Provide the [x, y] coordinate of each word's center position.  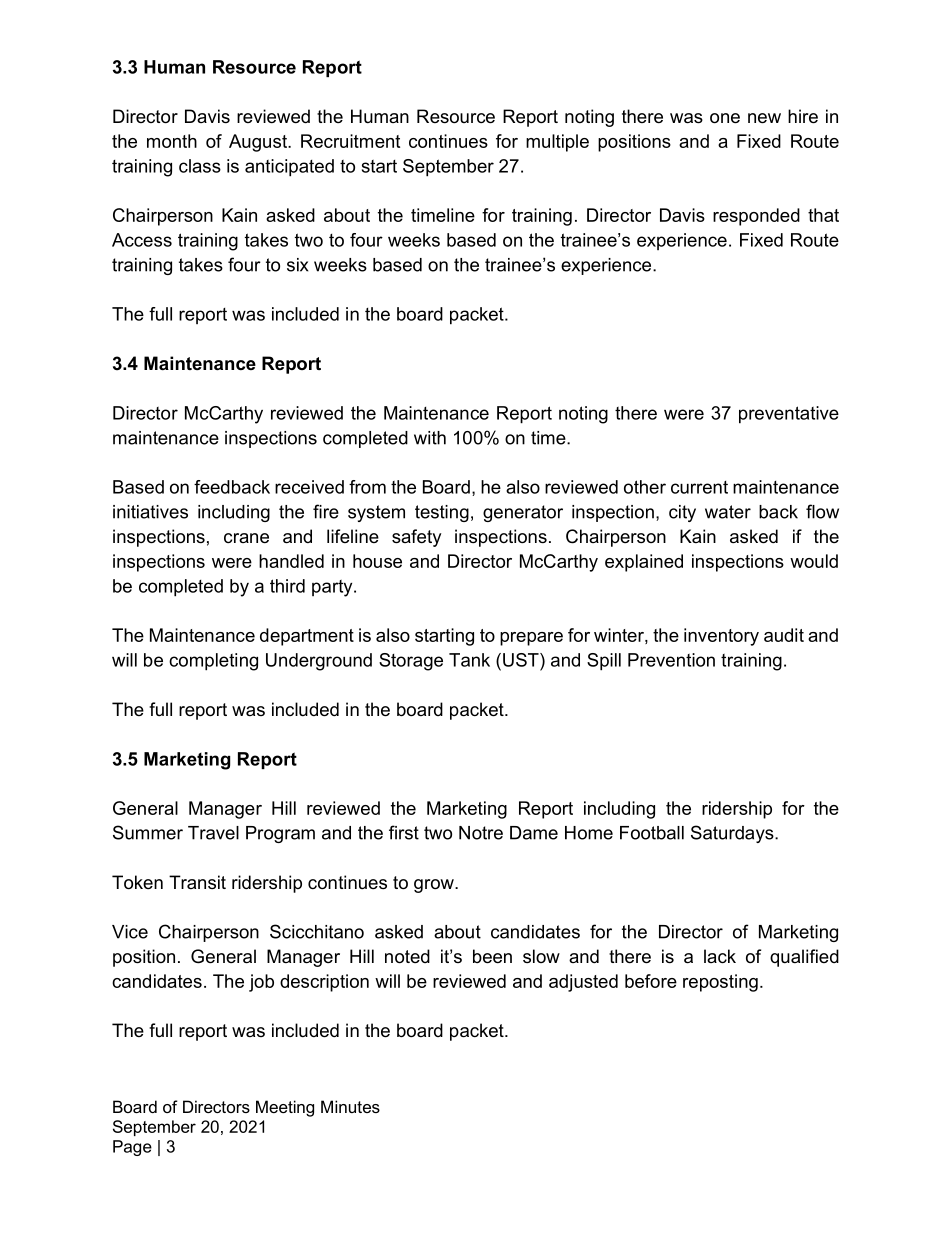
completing [213, 662]
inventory [721, 637]
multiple [557, 143]
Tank [469, 660]
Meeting [285, 1108]
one [725, 118]
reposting [720, 983]
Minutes [350, 1106]
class [200, 166]
